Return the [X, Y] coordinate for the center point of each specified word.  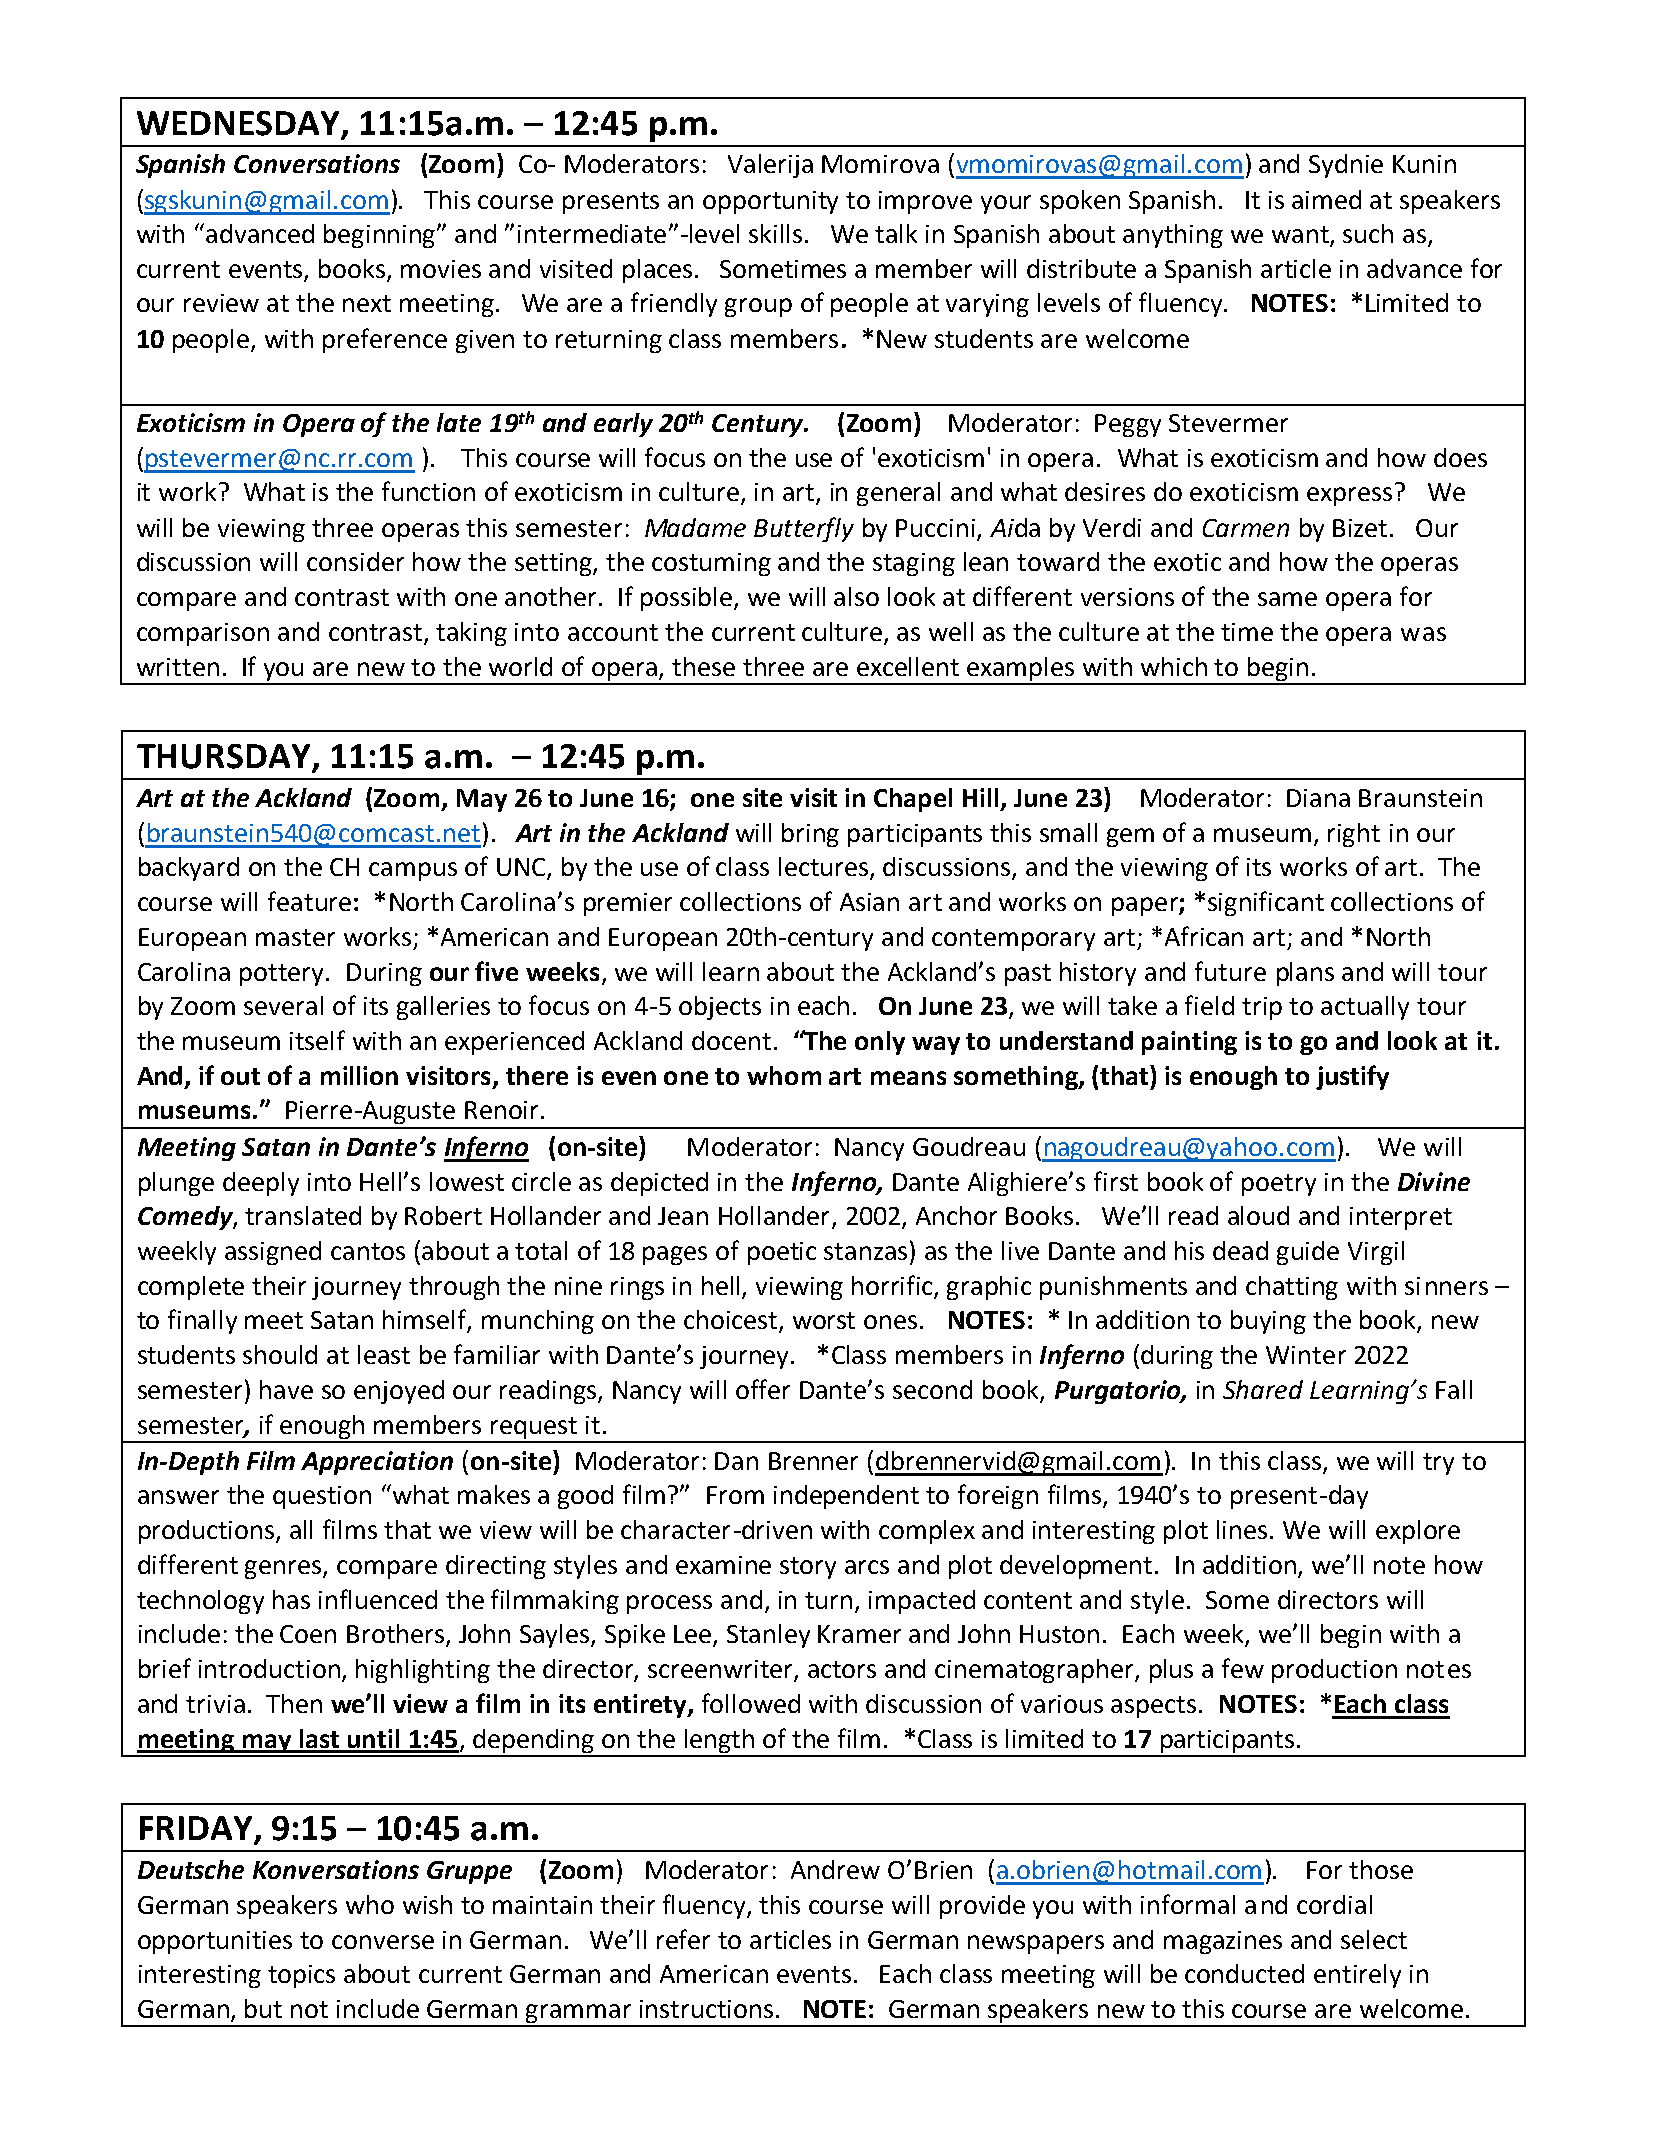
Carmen [1246, 528]
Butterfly [804, 529]
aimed [1326, 199]
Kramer [859, 1634]
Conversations [317, 163]
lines [1242, 1529]
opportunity [770, 202]
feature [309, 901]
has [291, 1599]
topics [301, 1976]
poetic [782, 1253]
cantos [368, 1251]
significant [1266, 903]
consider [355, 561]
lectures [825, 868]
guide [1308, 1253]
